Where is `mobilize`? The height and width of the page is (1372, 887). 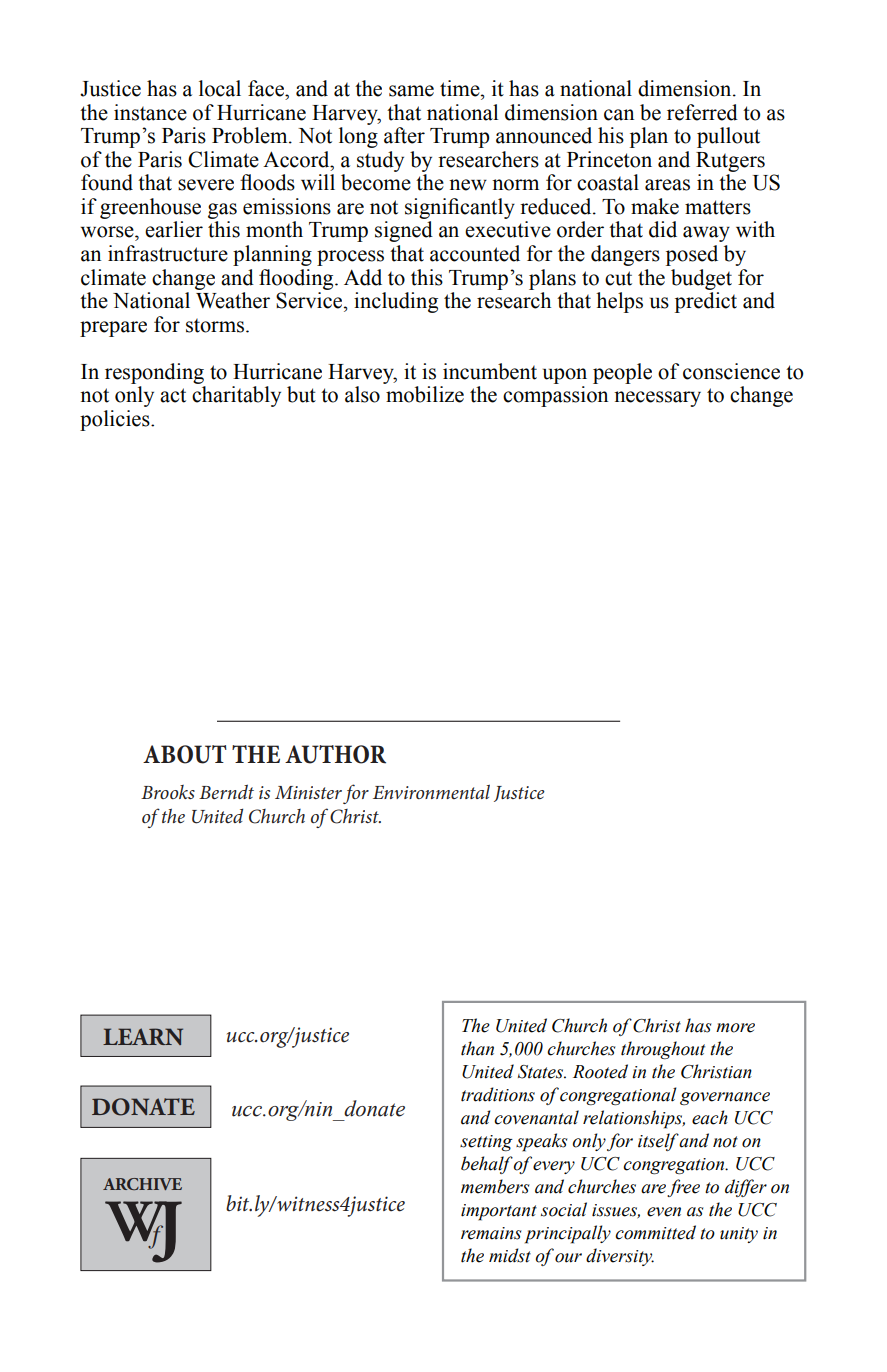
mobilize is located at coordinates (425, 394).
